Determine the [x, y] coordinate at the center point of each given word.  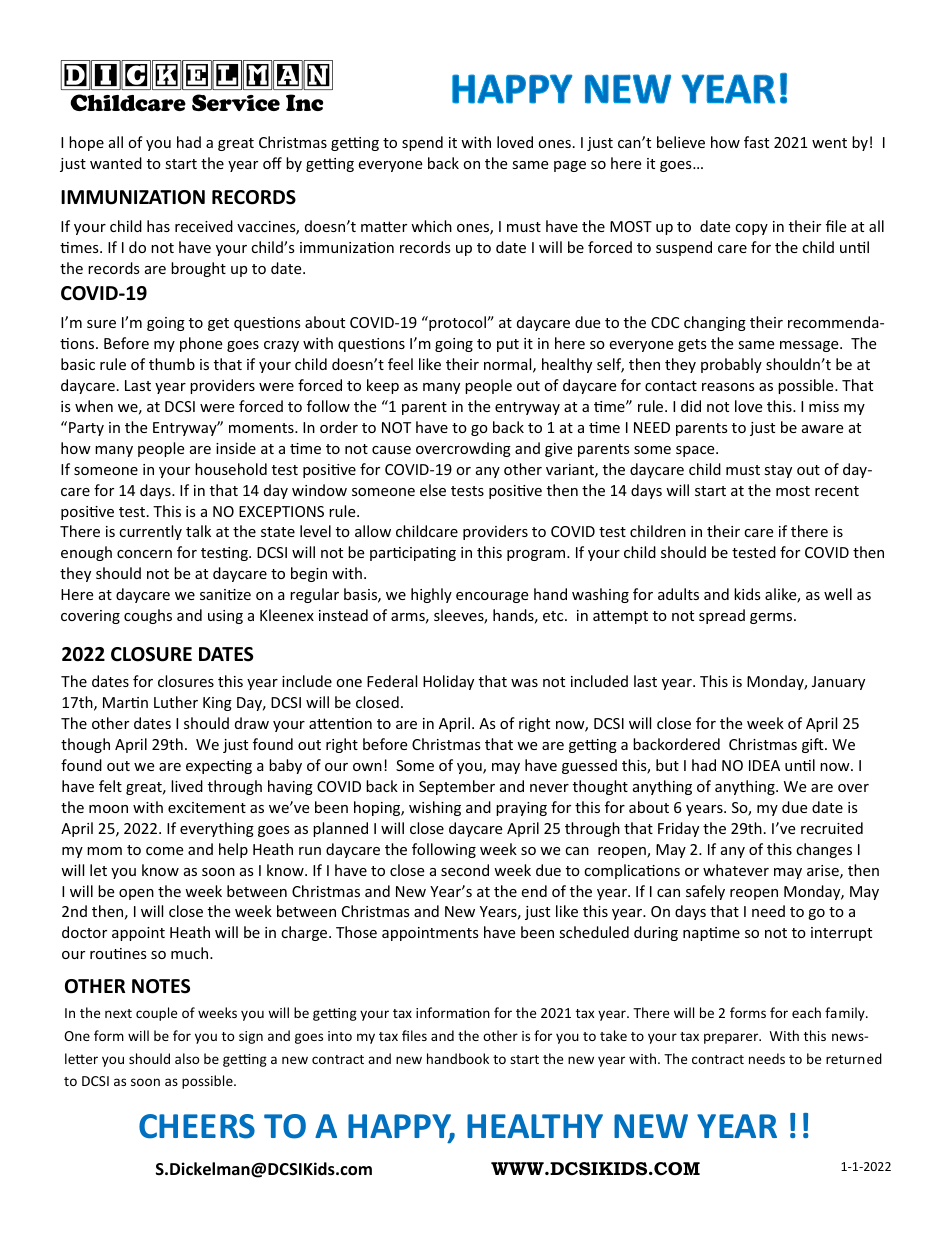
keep [383, 386]
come [164, 851]
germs [772, 618]
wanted [116, 163]
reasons [728, 387]
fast [756, 142]
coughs [148, 616]
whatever [736, 870]
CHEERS [197, 1126]
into [340, 1036]
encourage [492, 597]
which [431, 226]
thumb [172, 364]
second [465, 870]
